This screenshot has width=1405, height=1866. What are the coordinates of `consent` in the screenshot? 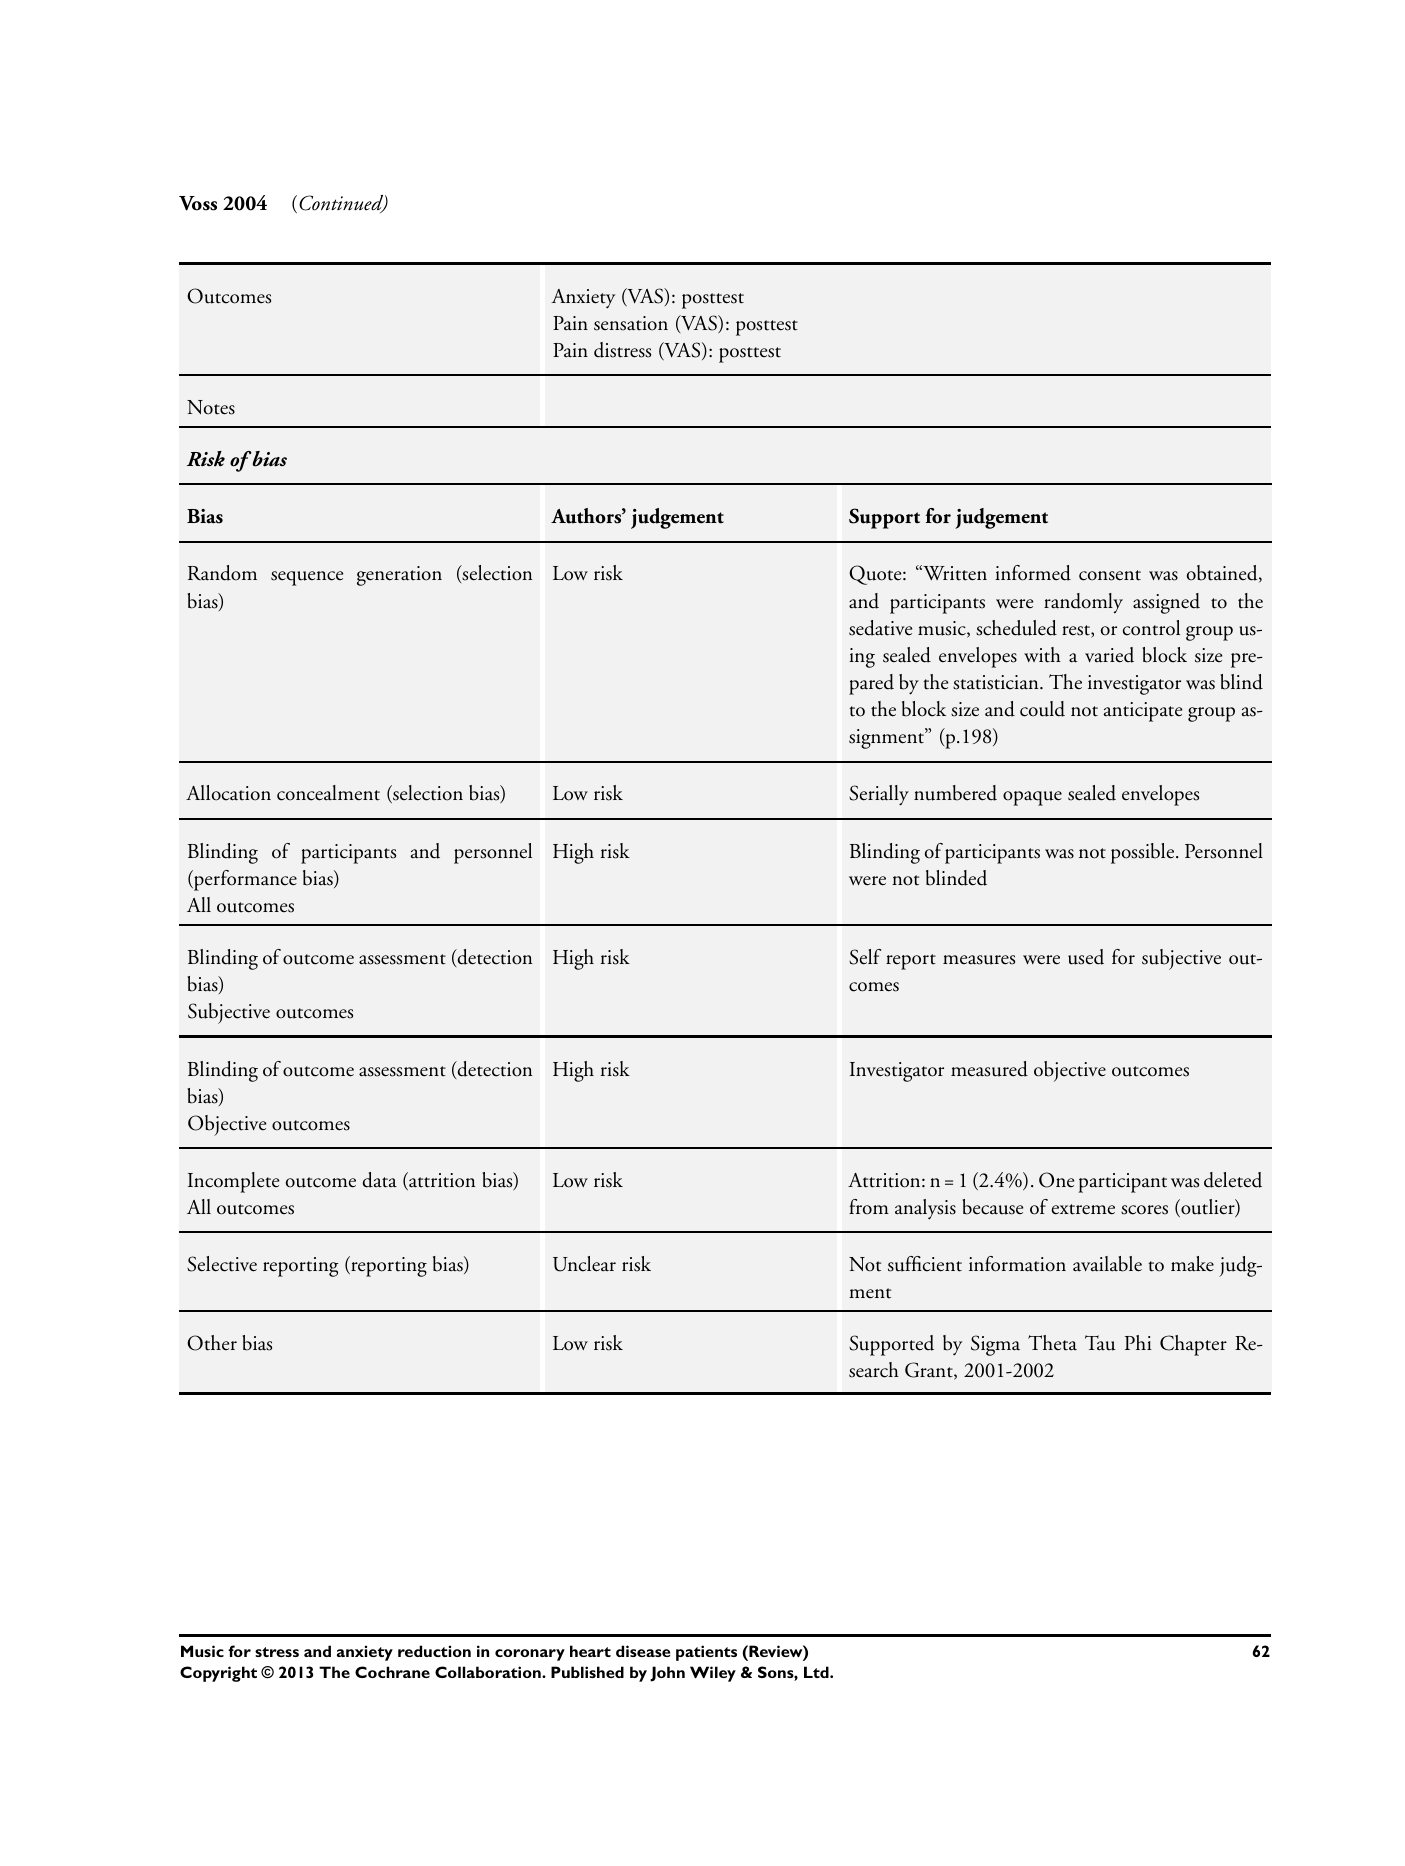 It's located at (1110, 575).
